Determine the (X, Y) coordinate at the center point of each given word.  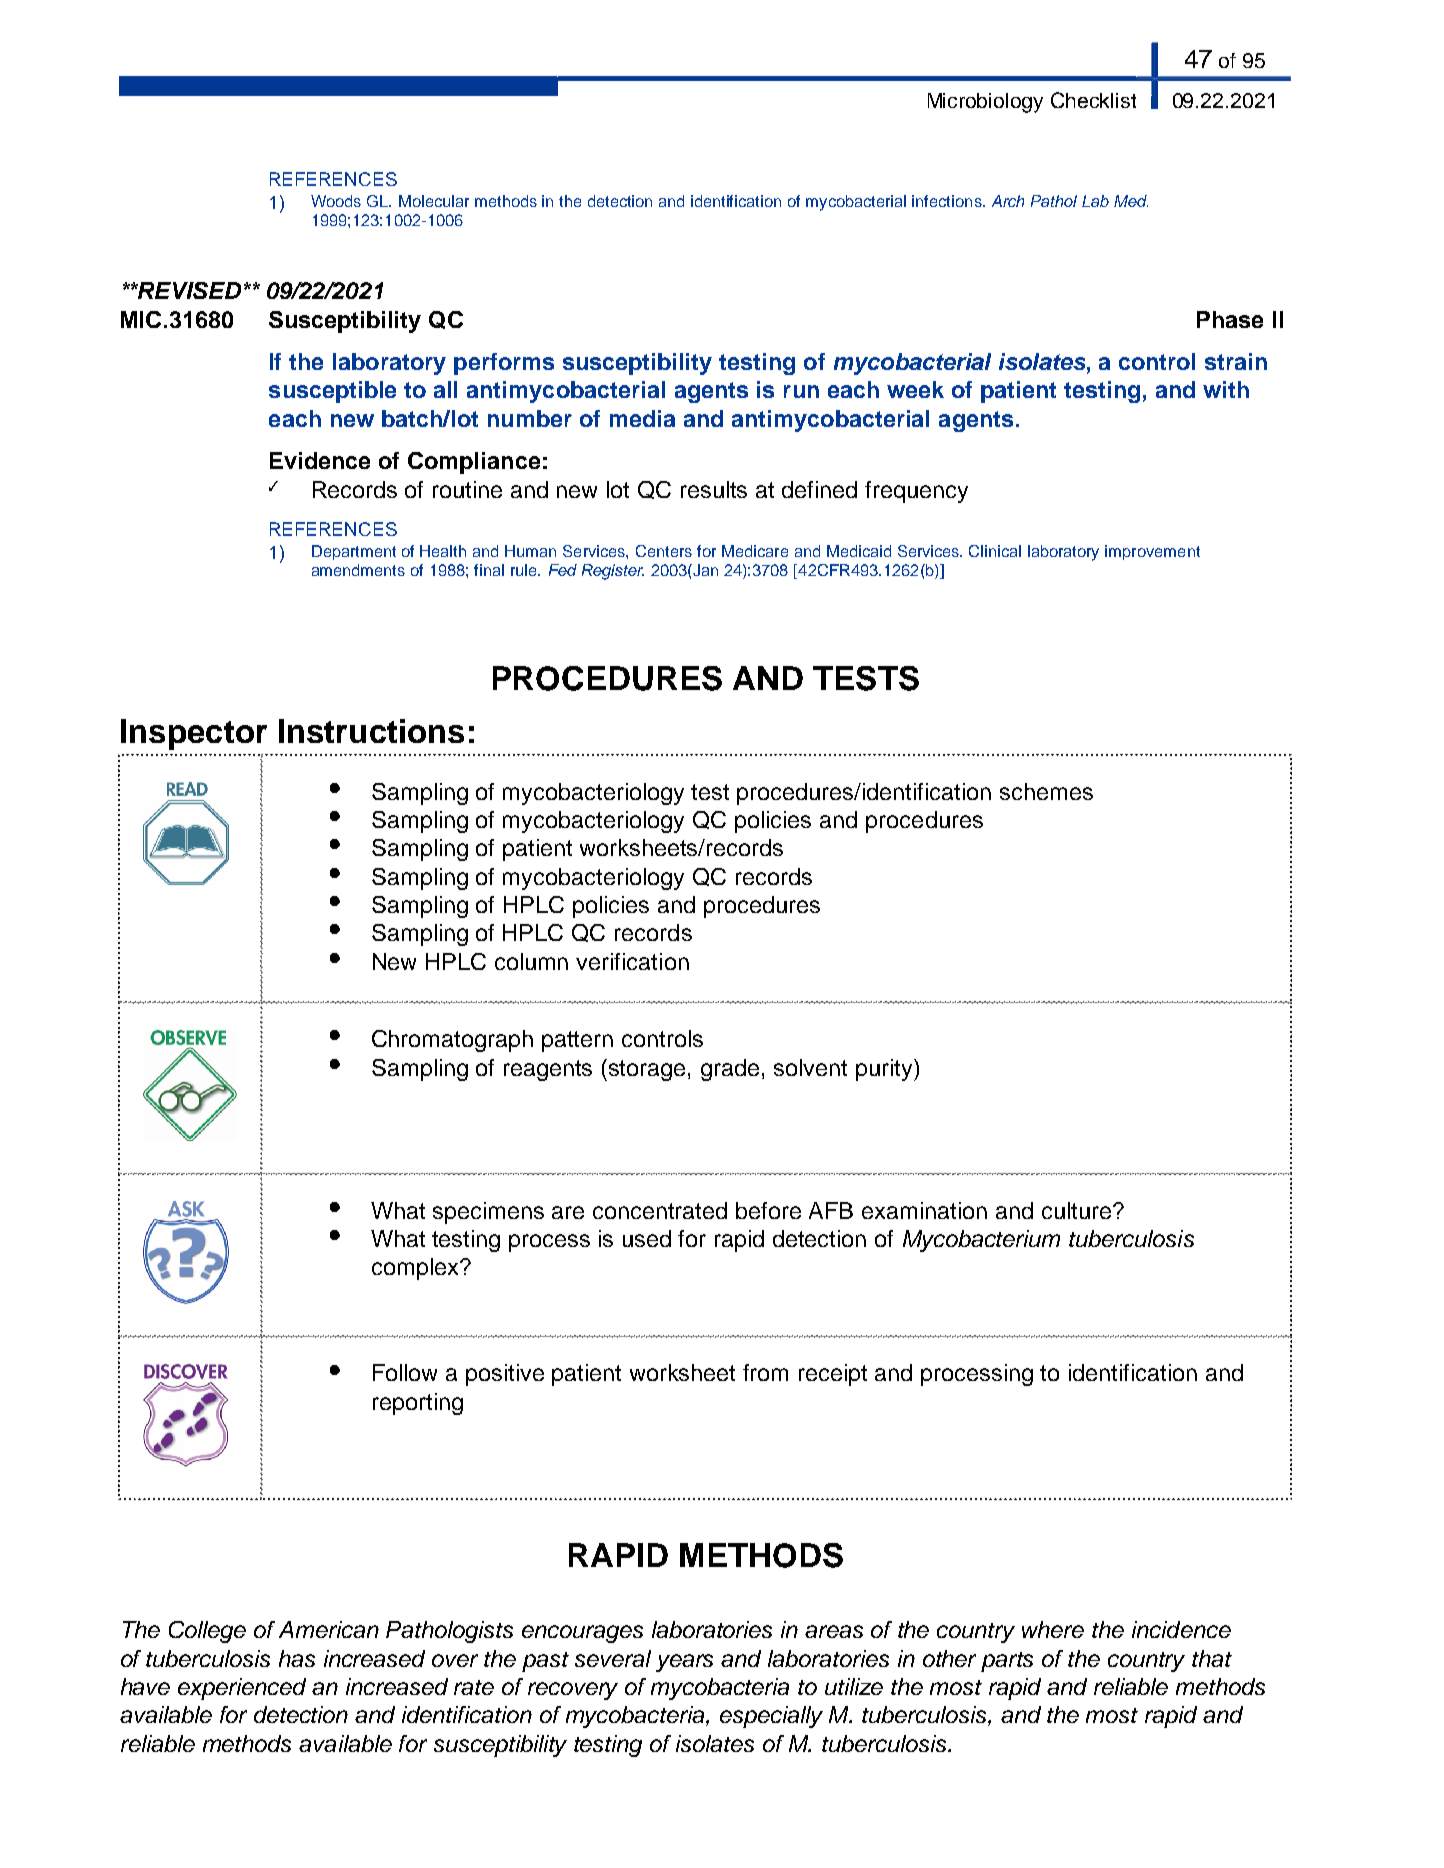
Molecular (434, 201)
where (1053, 1629)
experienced (242, 1689)
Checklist (1093, 100)
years (684, 1663)
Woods (336, 201)
